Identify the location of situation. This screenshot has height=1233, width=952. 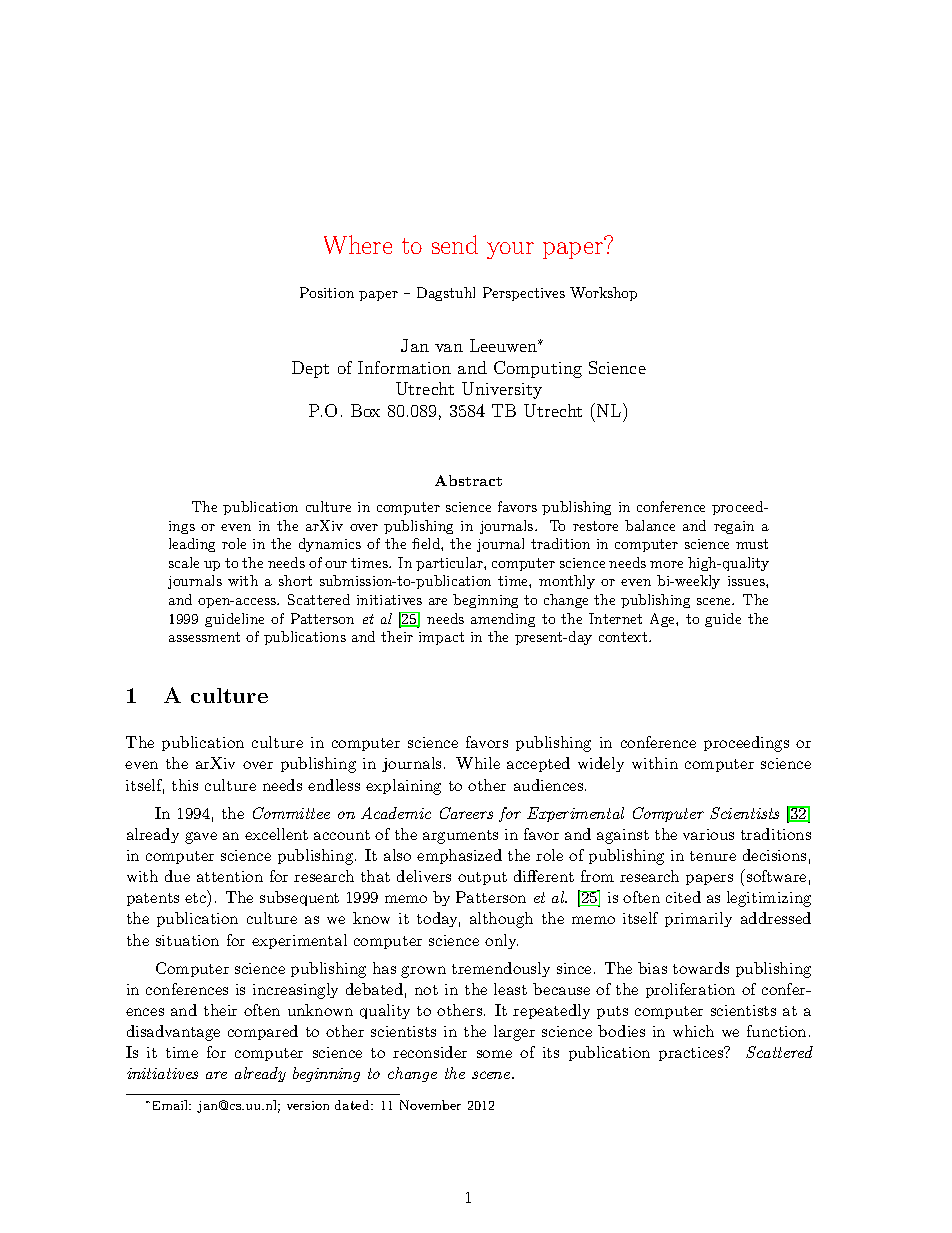
(187, 940).
